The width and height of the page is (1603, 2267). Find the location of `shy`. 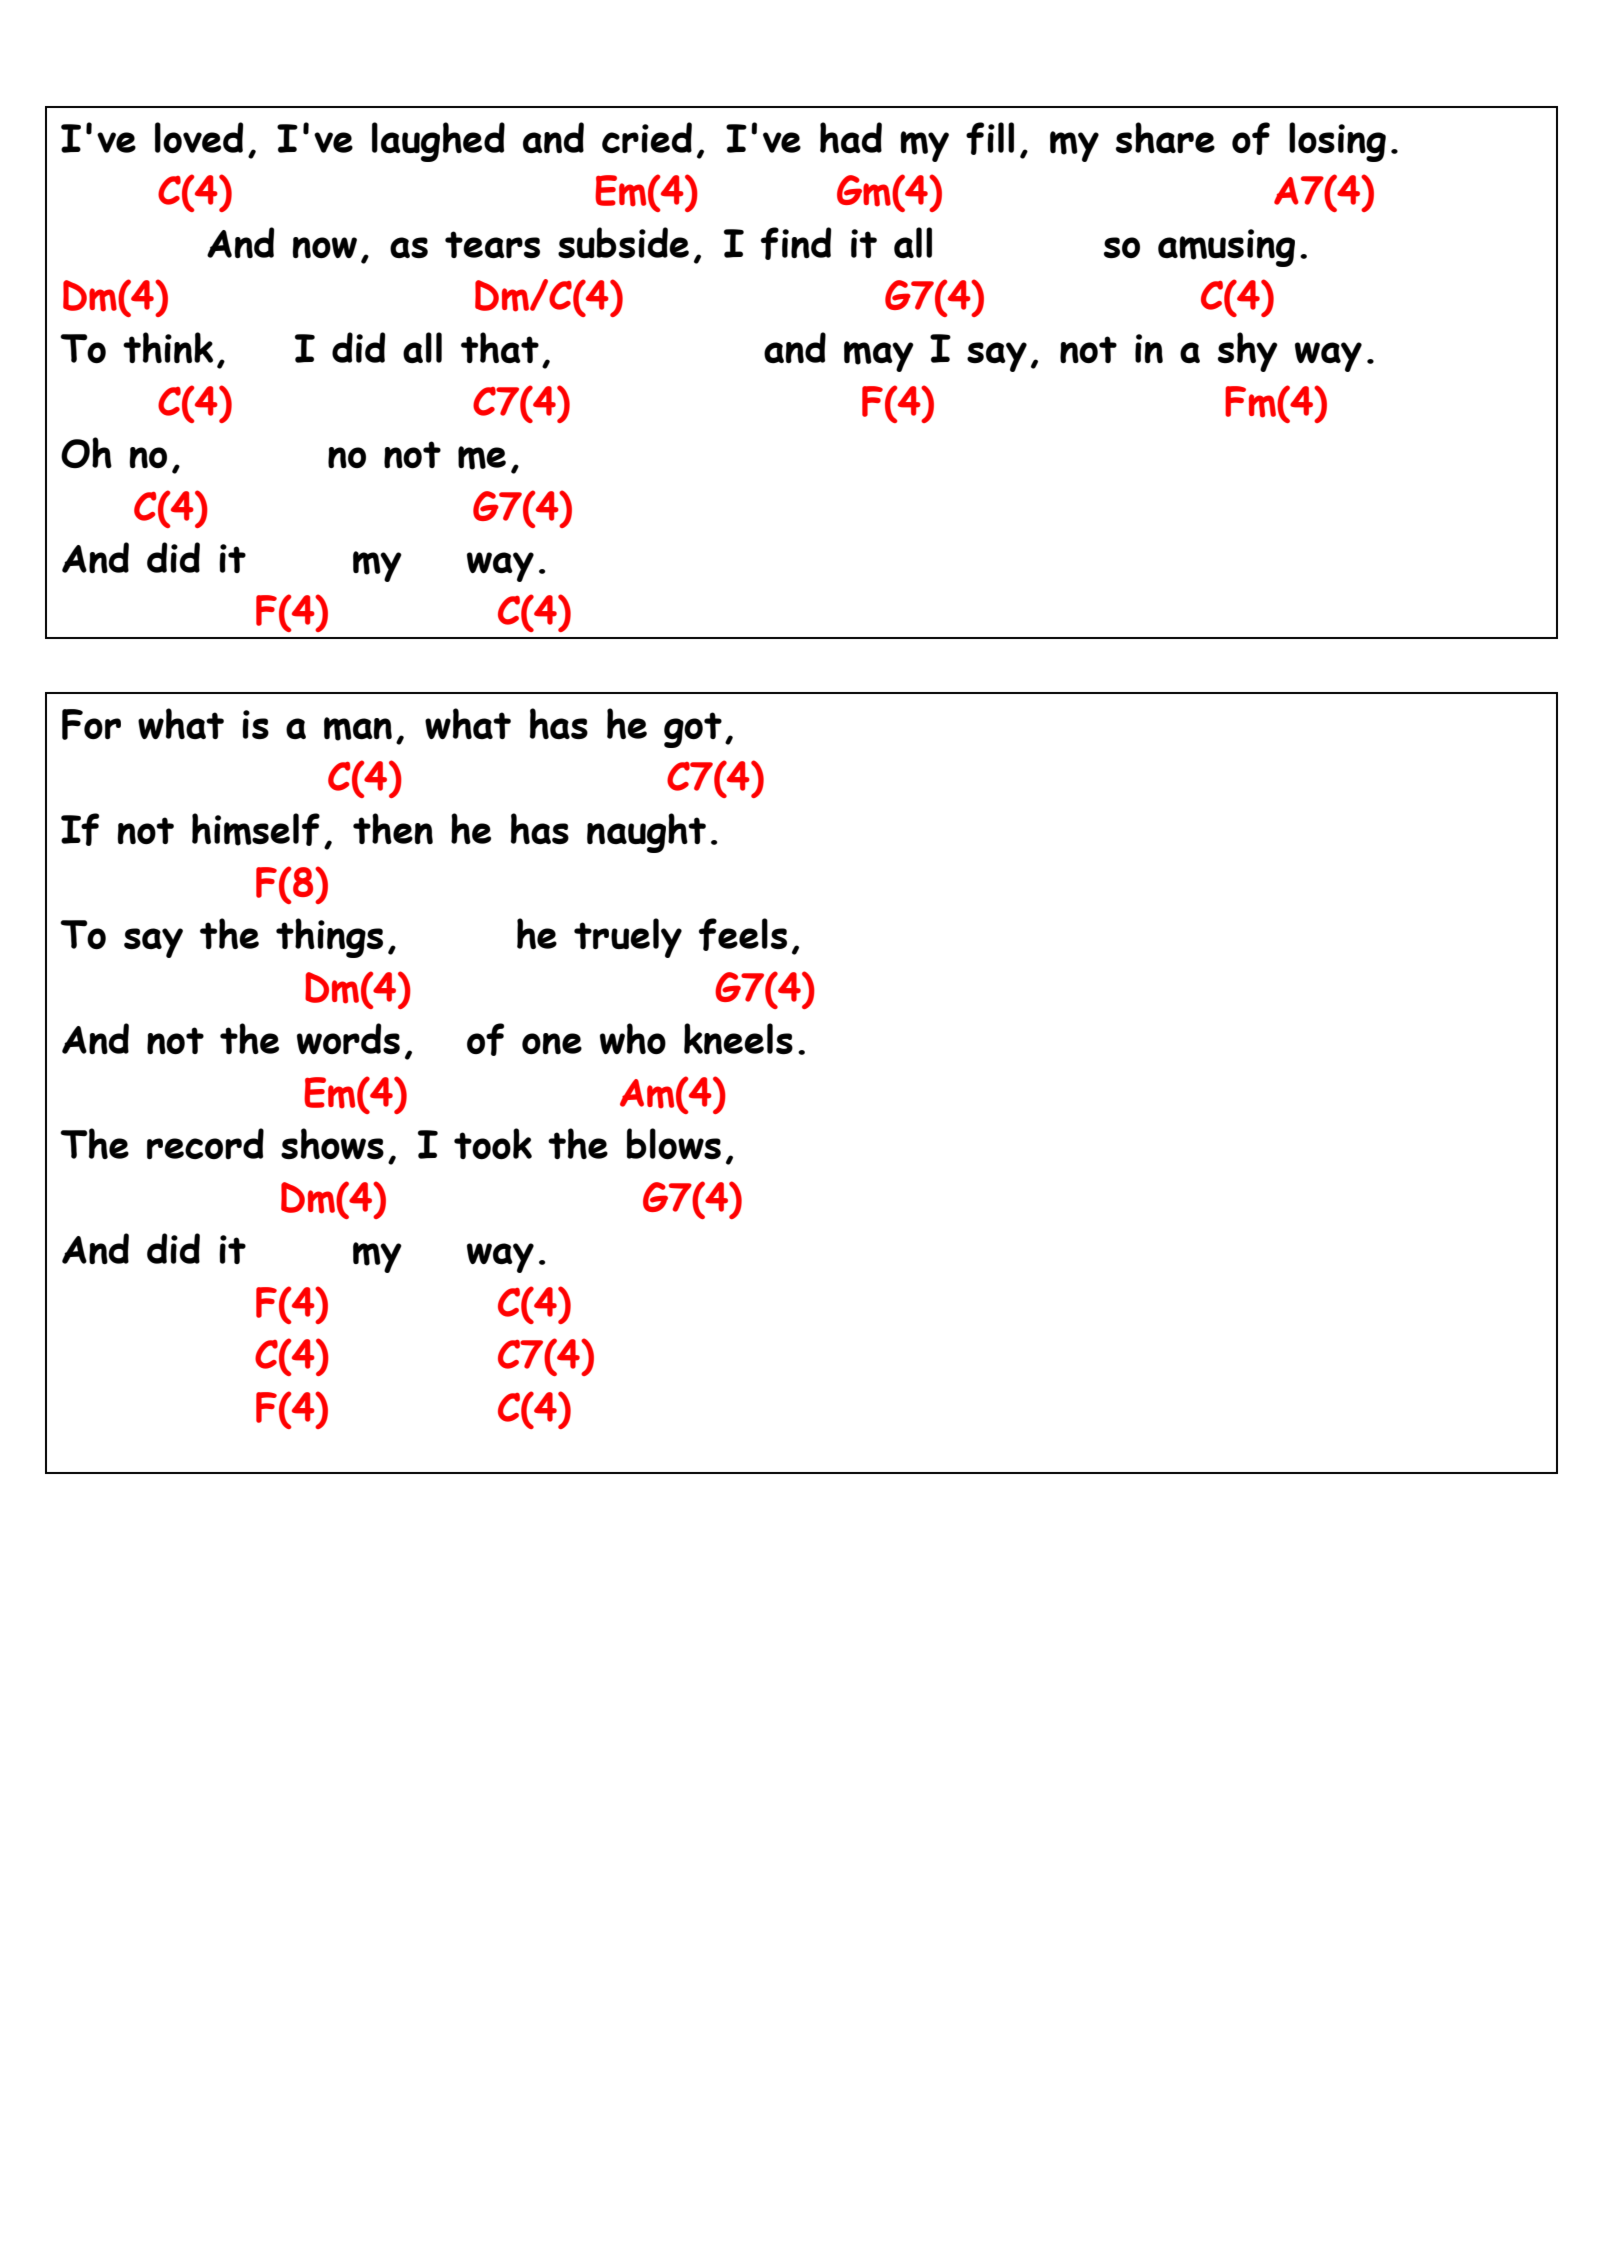

shy is located at coordinates (1248, 352).
